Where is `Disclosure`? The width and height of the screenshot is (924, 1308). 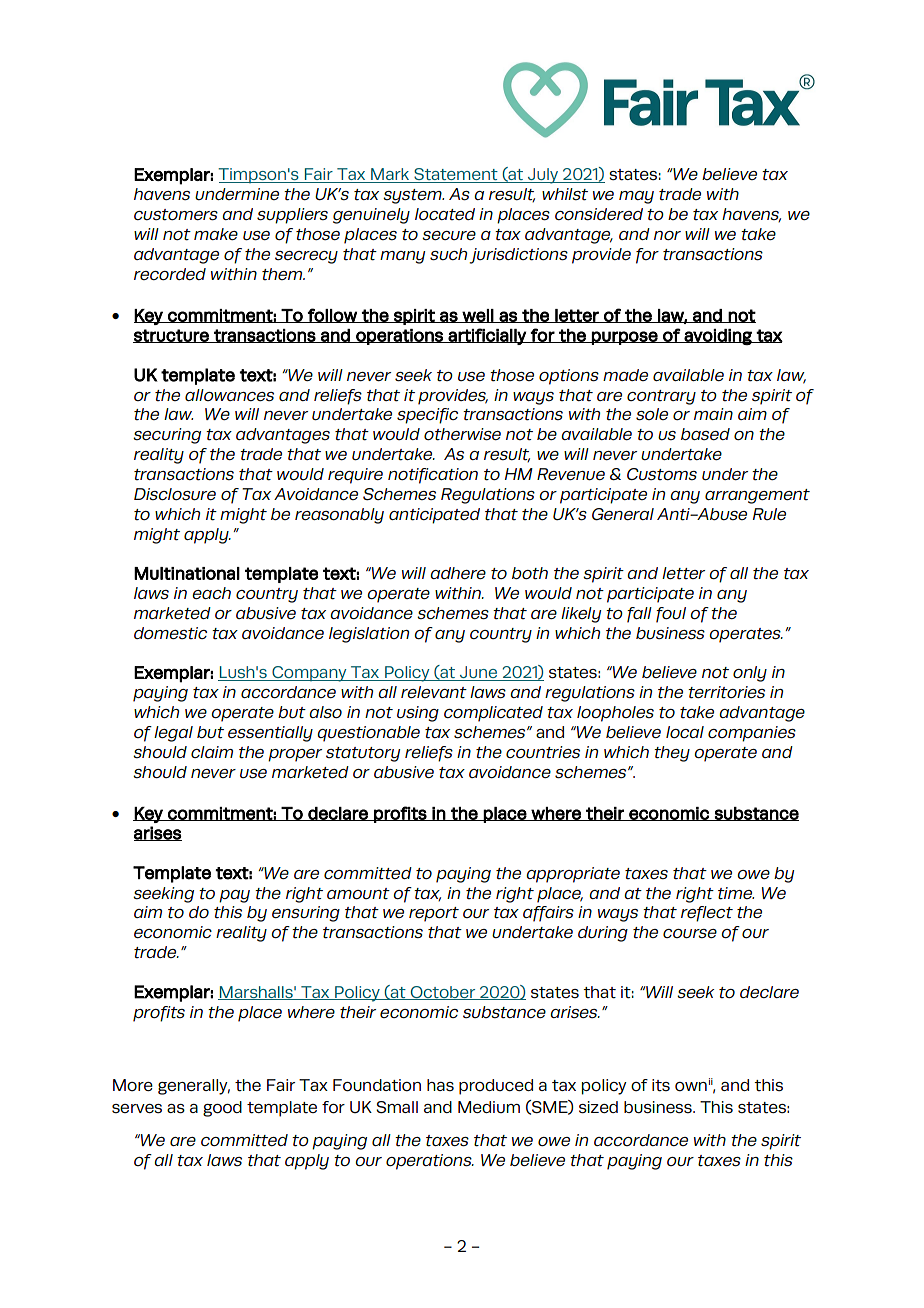 Disclosure is located at coordinates (175, 494).
